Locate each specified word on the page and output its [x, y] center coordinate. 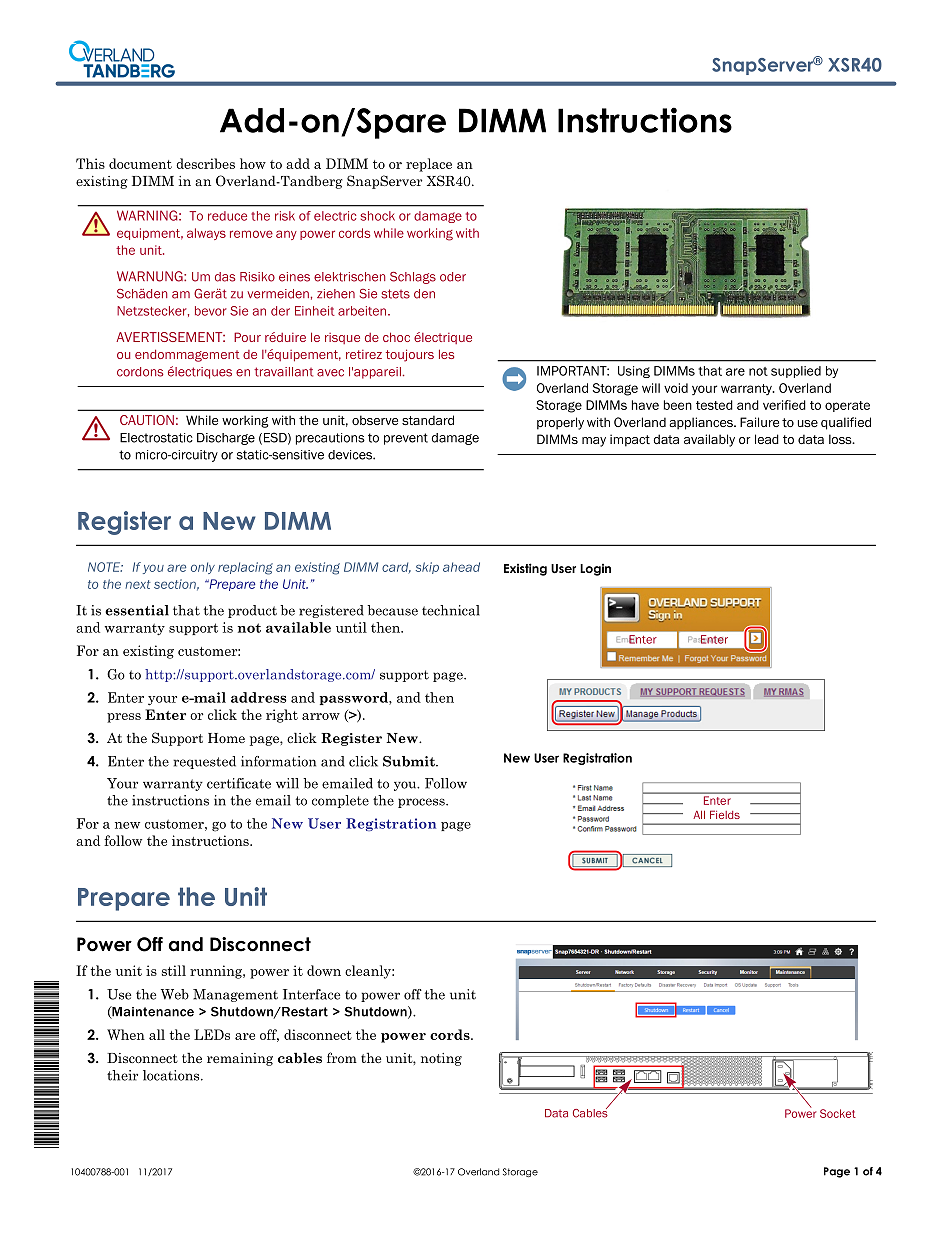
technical [451, 610]
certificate [239, 783]
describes [205, 163]
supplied [796, 372]
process [422, 803]
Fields [725, 814]
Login [595, 570]
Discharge [226, 439]
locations [172, 1075]
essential [137, 610]
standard [428, 420]
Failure [759, 422]
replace [429, 165]
